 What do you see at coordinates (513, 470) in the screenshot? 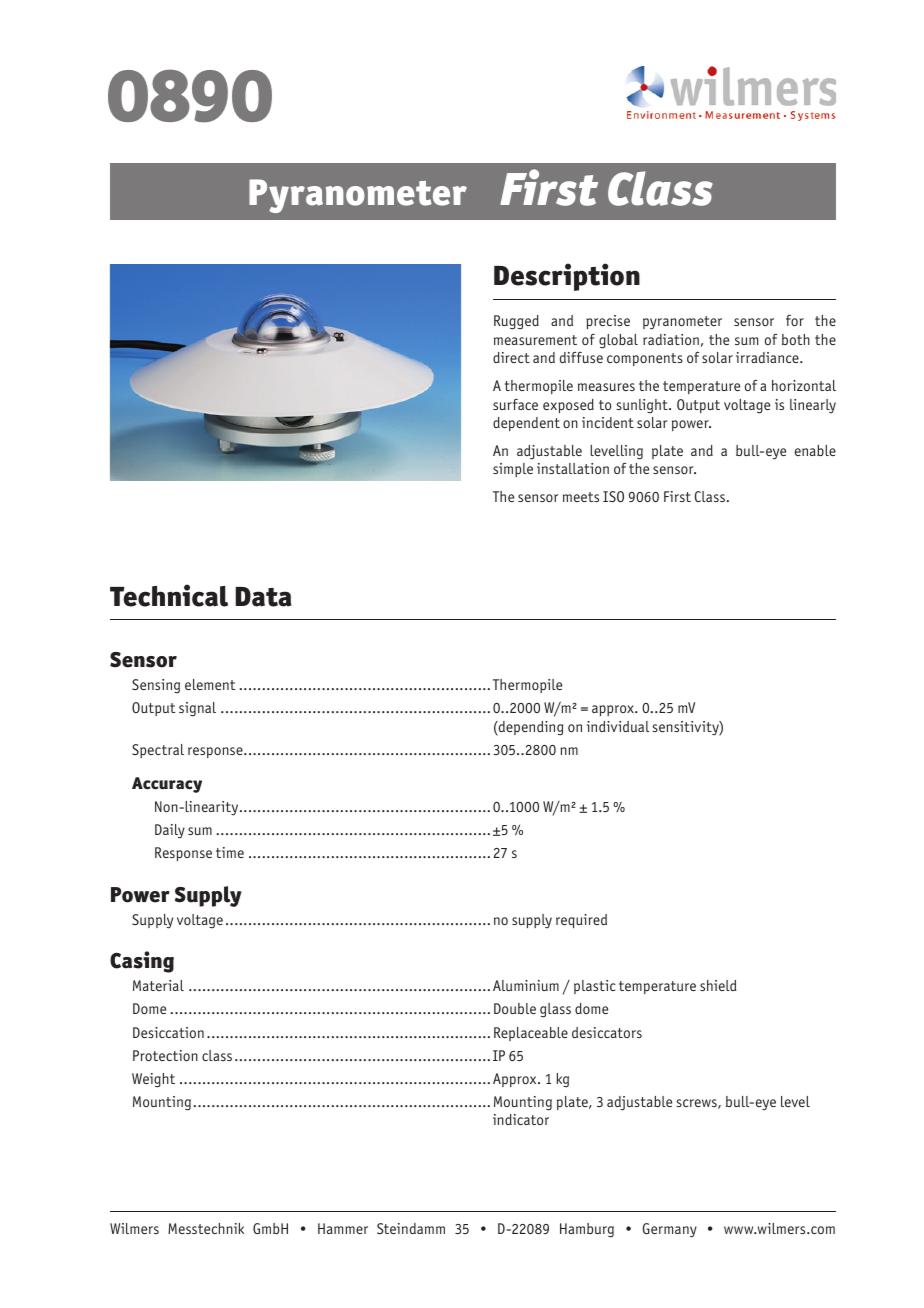
I see `simple` at bounding box center [513, 470].
